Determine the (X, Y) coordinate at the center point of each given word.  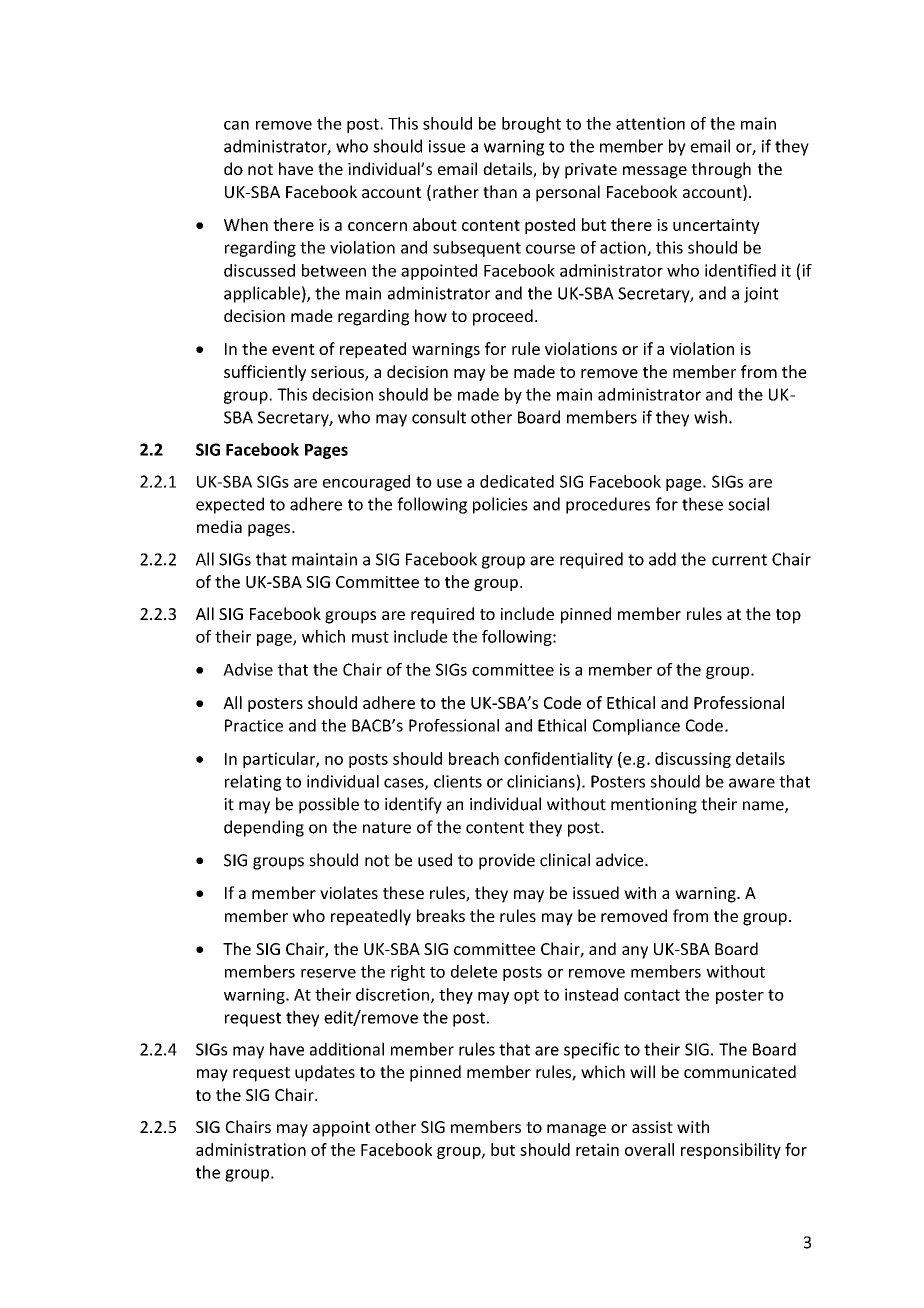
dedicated (517, 481)
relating (253, 783)
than (500, 191)
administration (251, 1149)
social (748, 504)
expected (230, 505)
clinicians (541, 781)
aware (752, 783)
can (236, 125)
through (721, 170)
